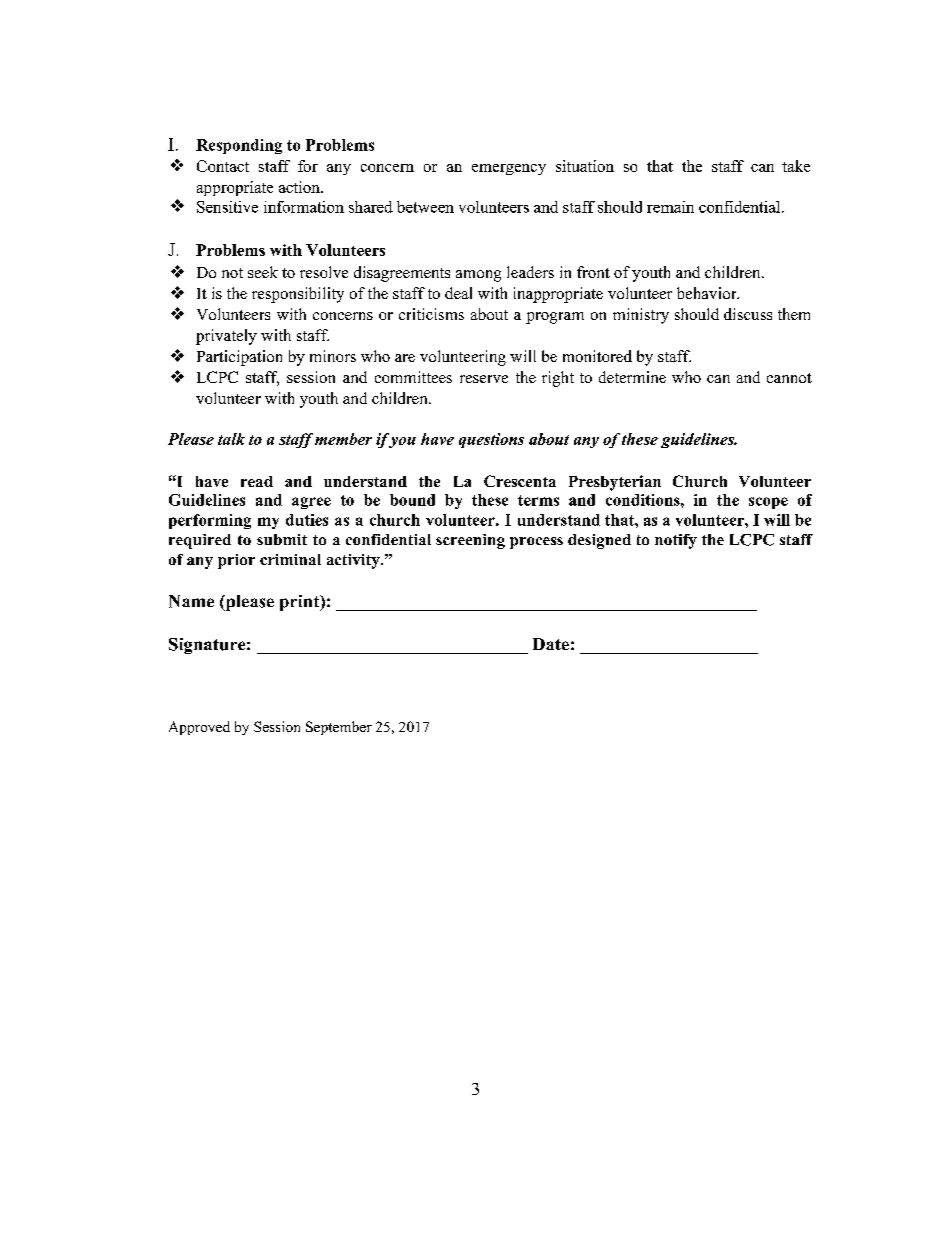 The width and height of the document is (952, 1233). I want to click on cannot, so click(789, 378).
